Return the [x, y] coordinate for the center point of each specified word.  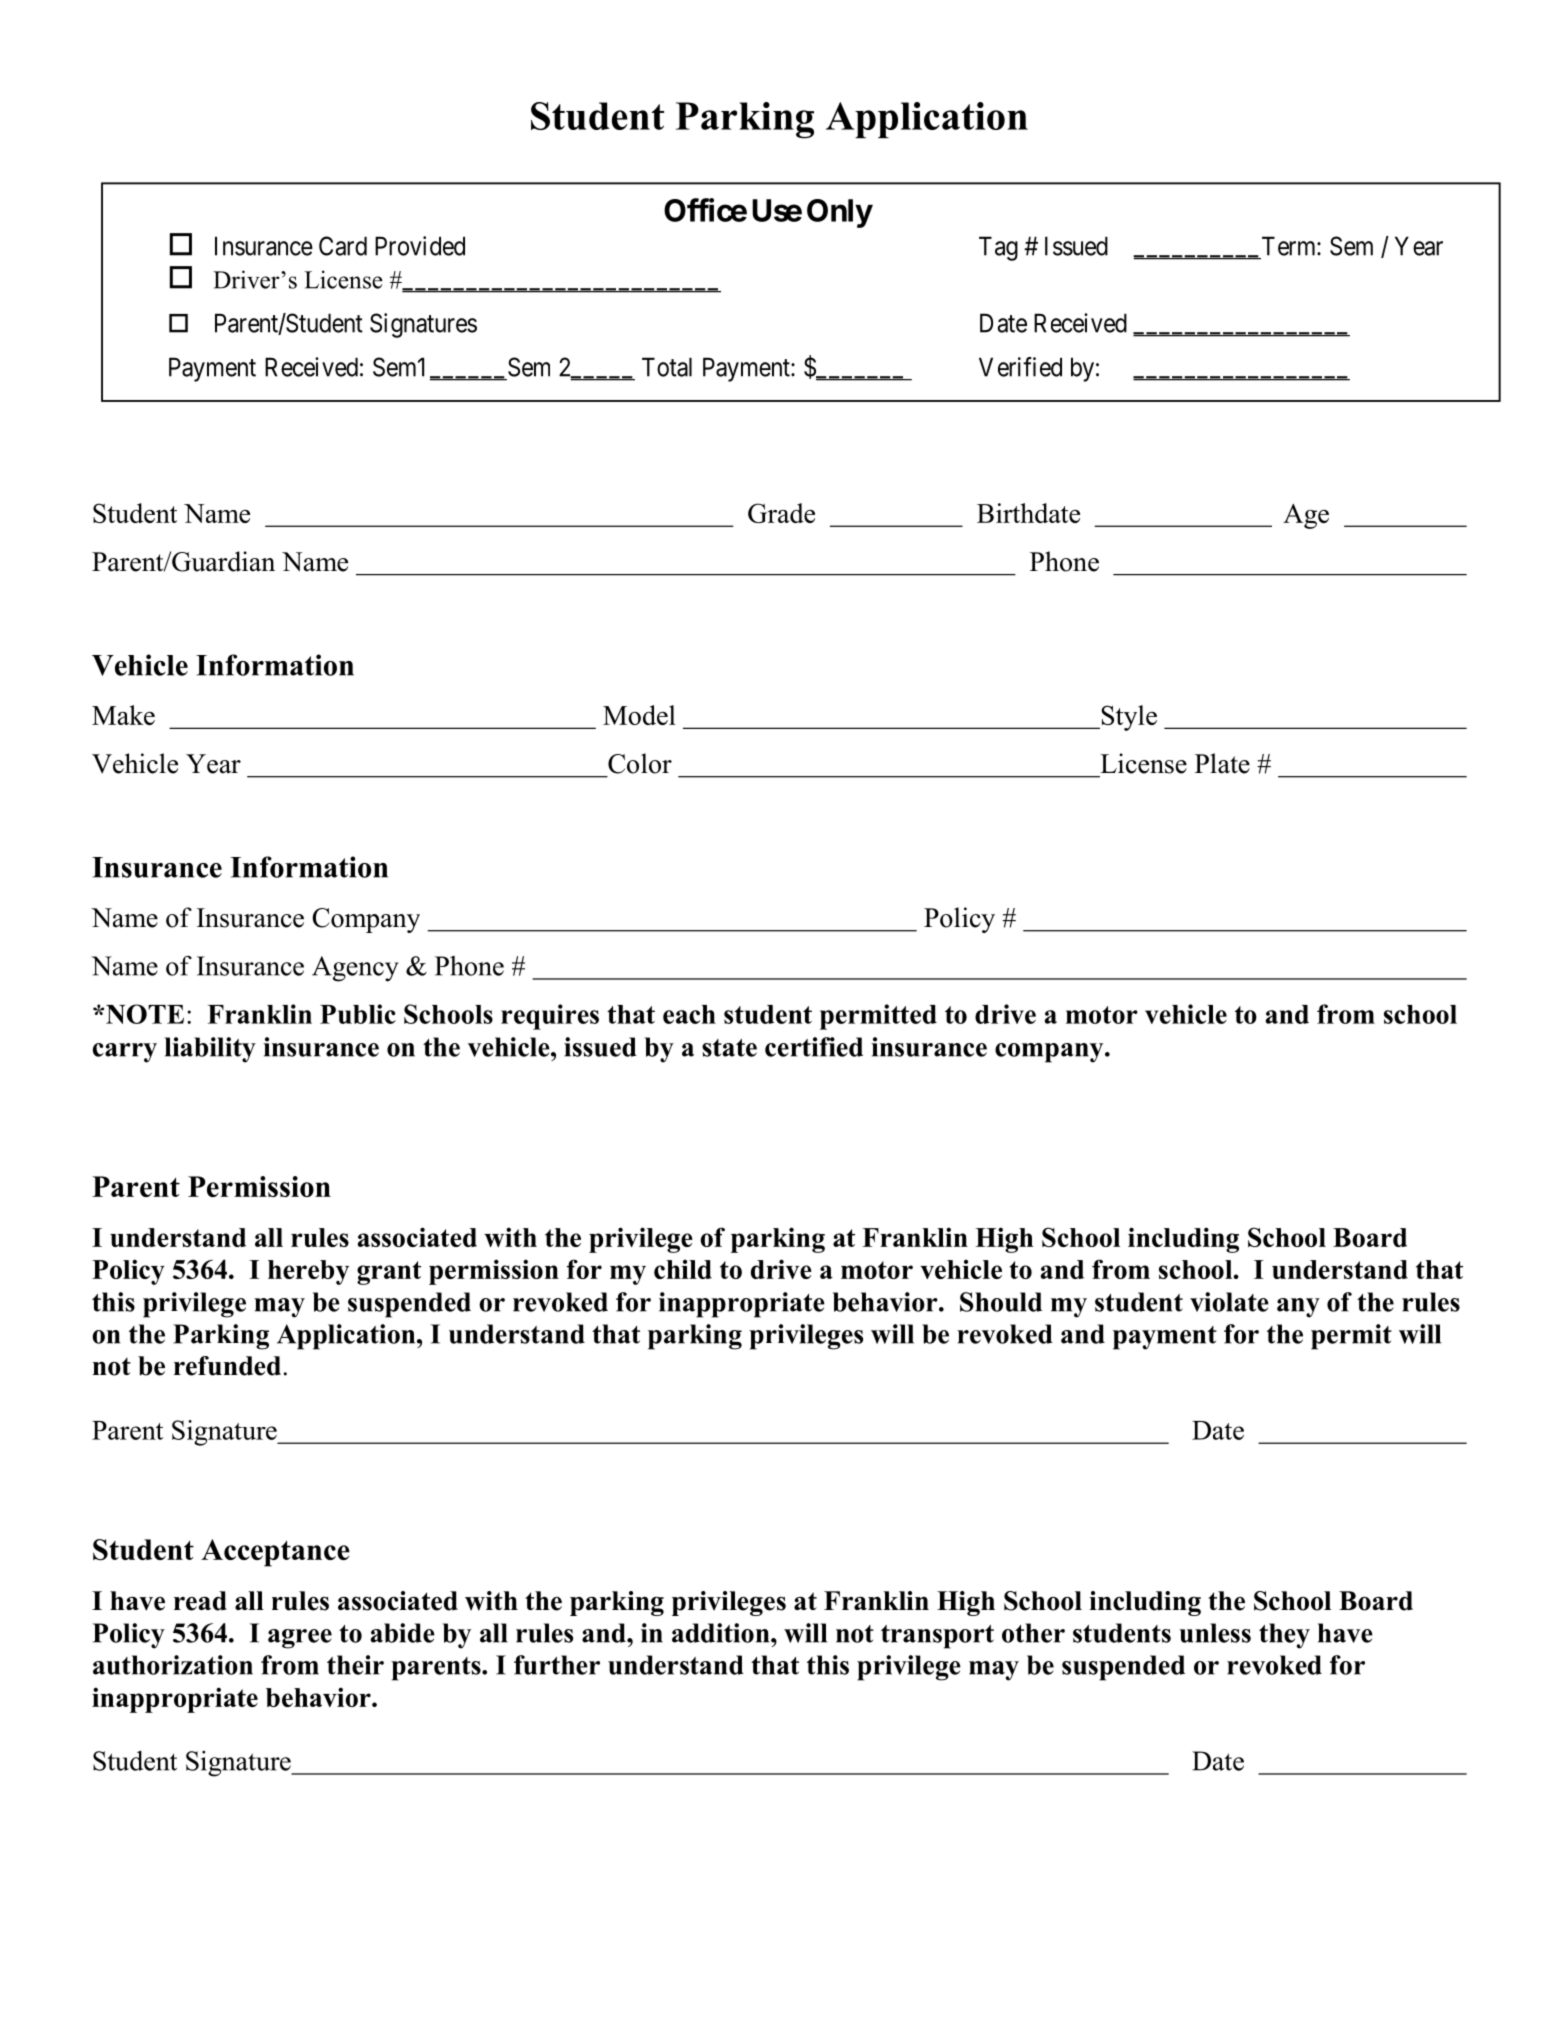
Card [343, 246]
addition [722, 1633]
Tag [998, 248]
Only [839, 213]
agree [300, 1639]
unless [1215, 1633]
